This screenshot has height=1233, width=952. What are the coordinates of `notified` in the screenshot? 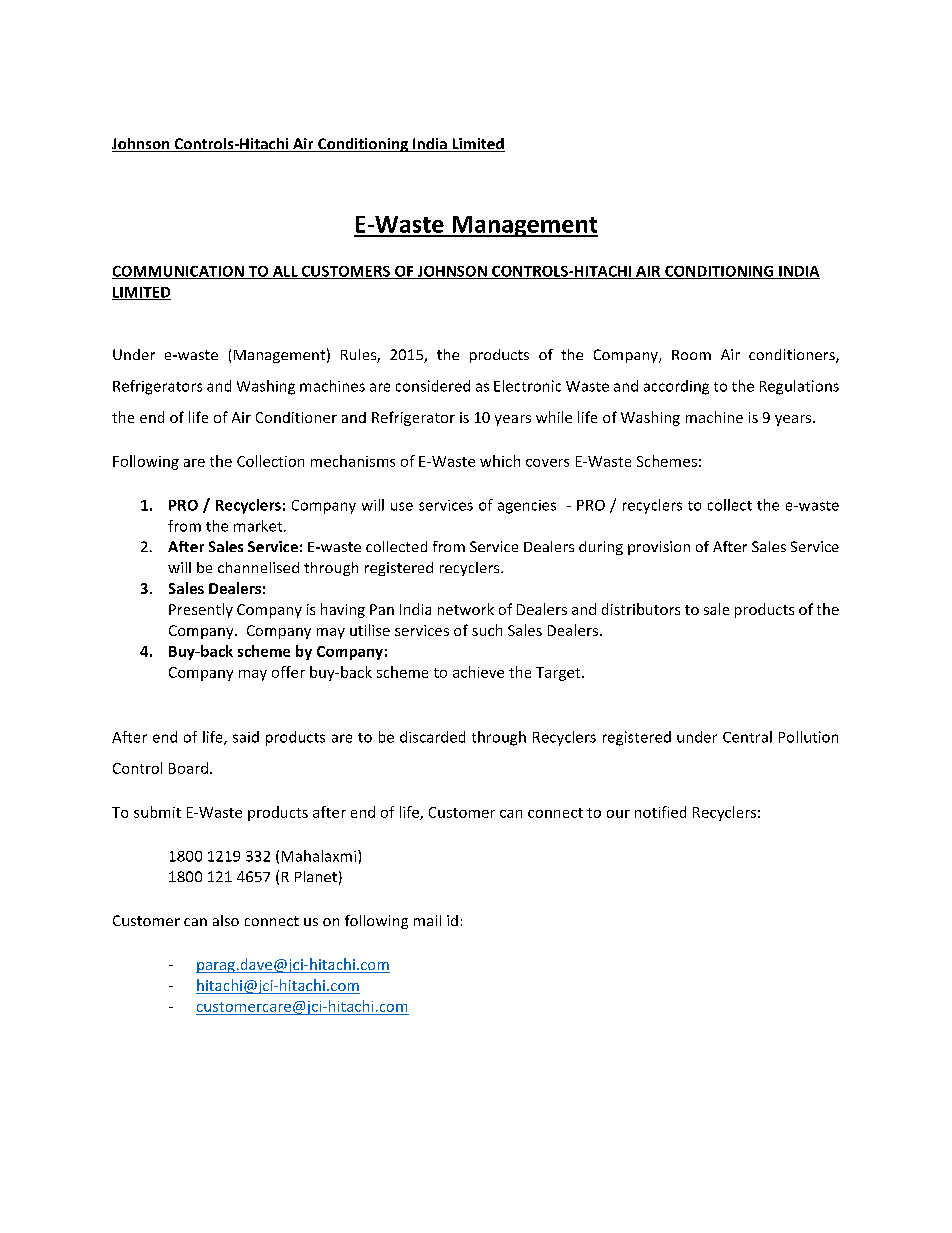 It's located at (660, 812).
